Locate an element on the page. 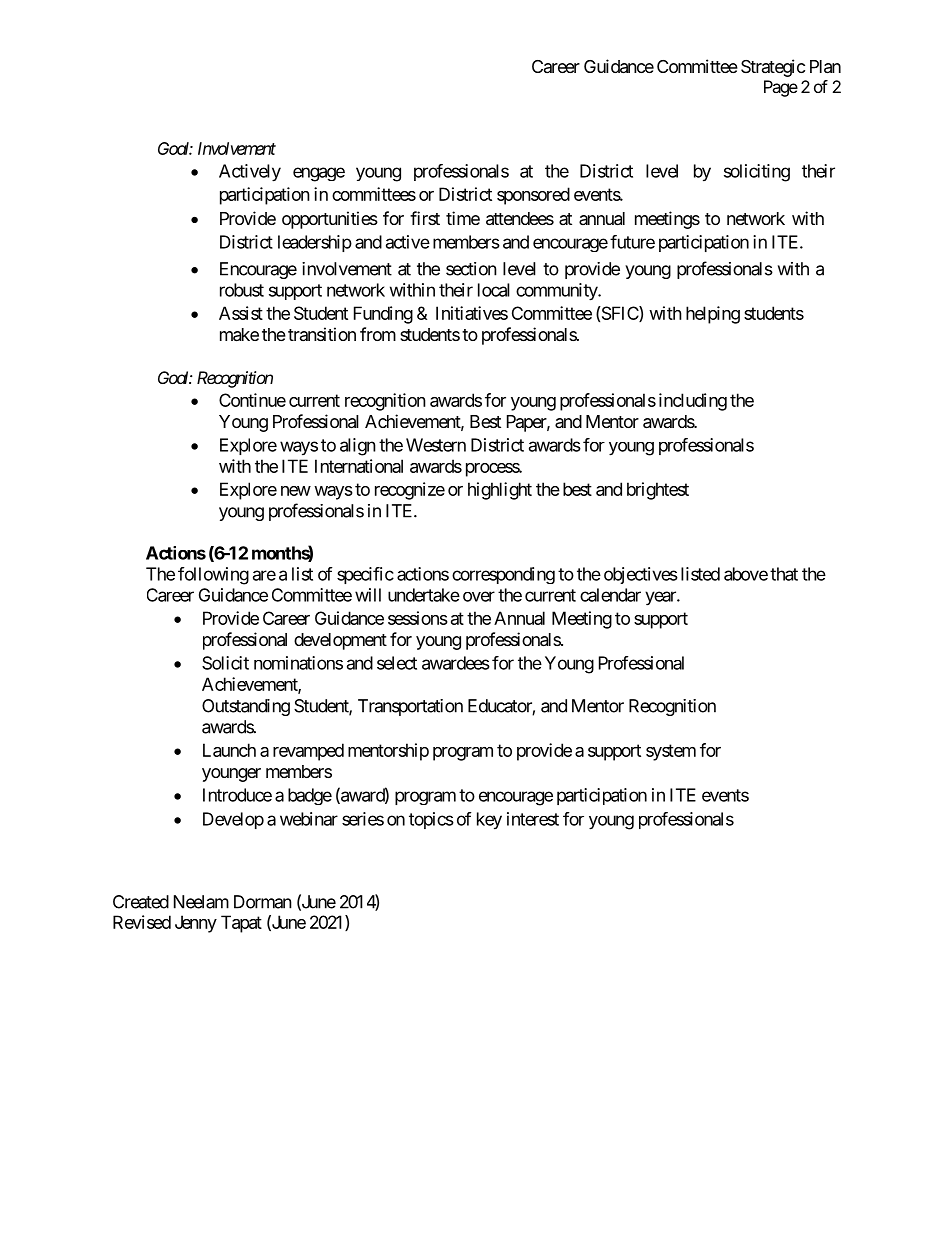 The height and width of the image is (1233, 952). sponsored is located at coordinates (533, 196).
